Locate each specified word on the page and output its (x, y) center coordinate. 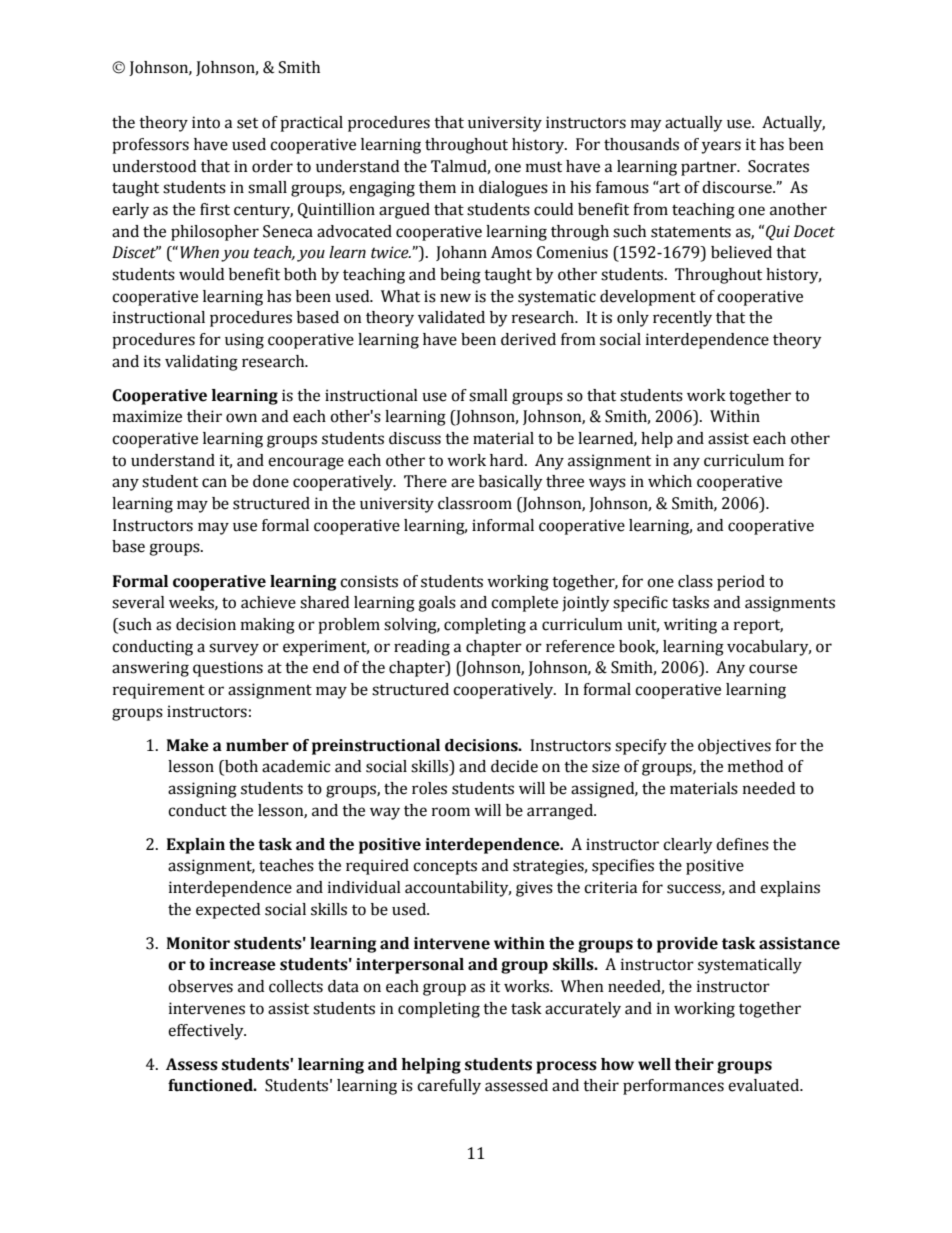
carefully (449, 1087)
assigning (202, 790)
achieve (268, 602)
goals (437, 604)
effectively (207, 1032)
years (721, 147)
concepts (445, 868)
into (206, 122)
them (437, 187)
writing (690, 626)
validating (201, 363)
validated (451, 317)
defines (742, 844)
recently (682, 319)
